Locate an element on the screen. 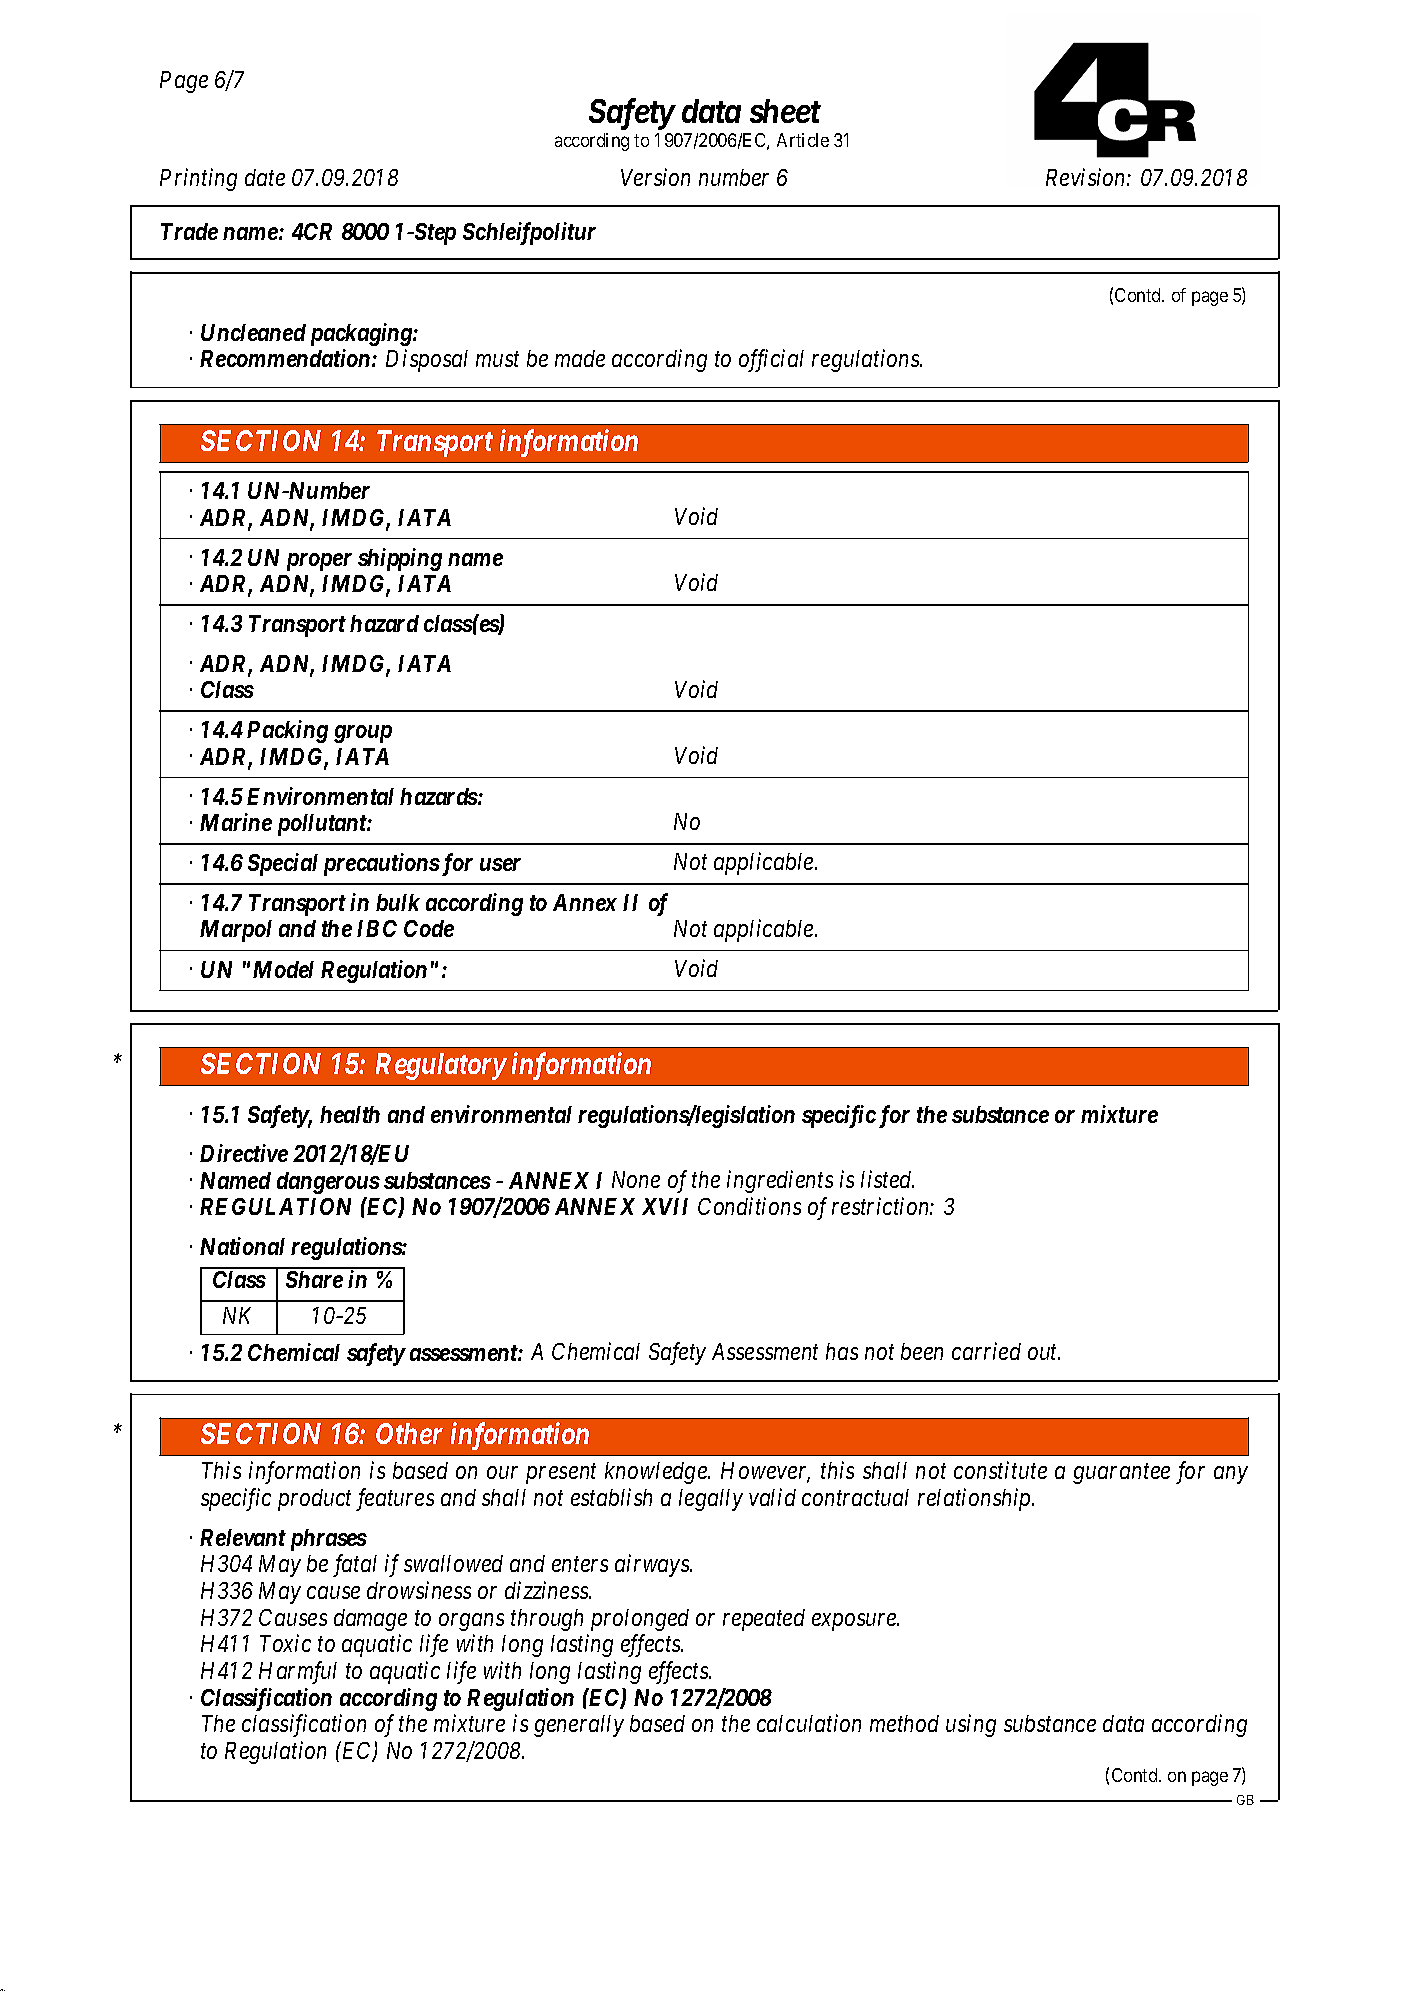 Image resolution: width=1408 pixels, height=1992 pixels. date is located at coordinates (265, 177).
